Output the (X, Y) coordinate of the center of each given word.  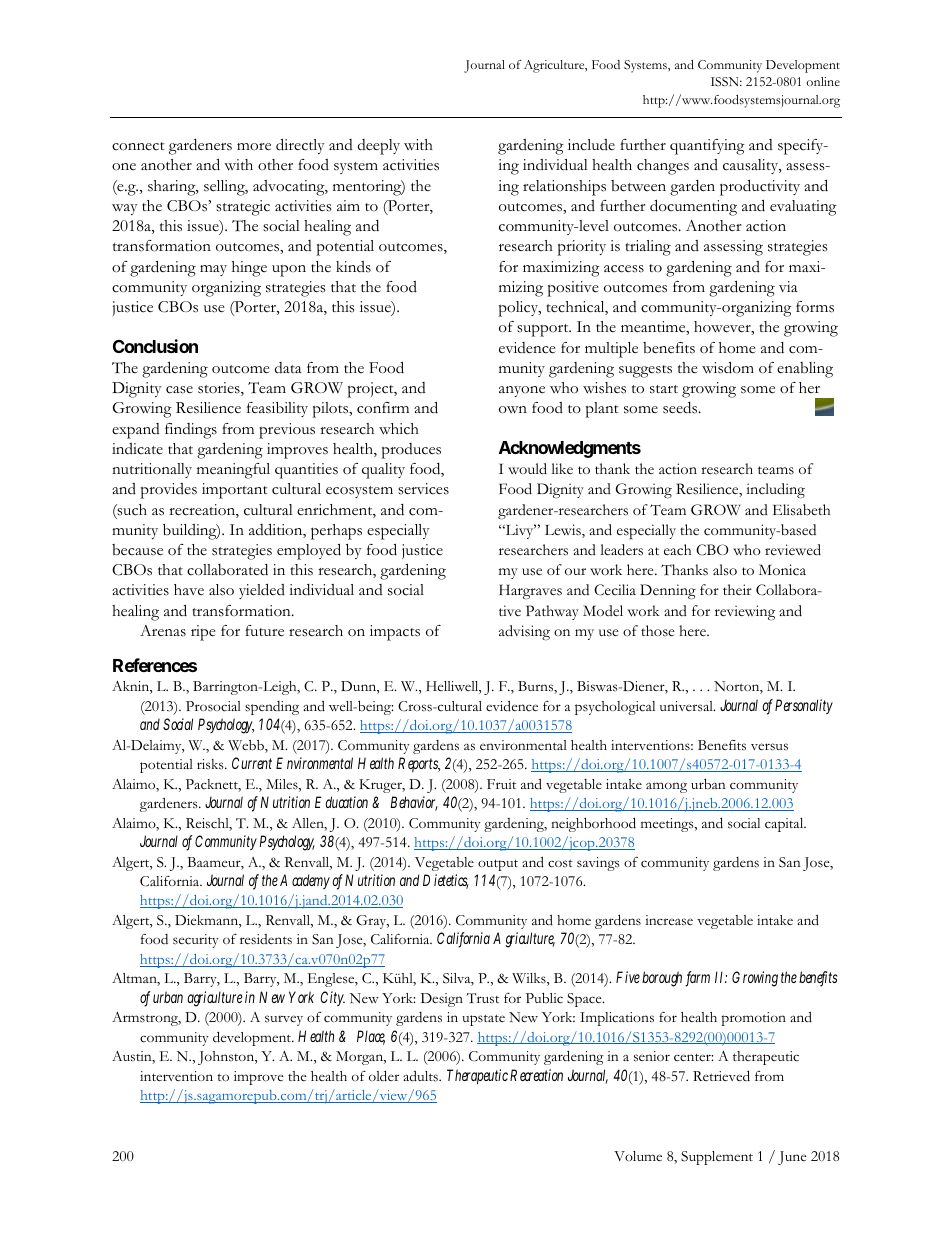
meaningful (233, 471)
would (527, 469)
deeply (379, 147)
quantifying (707, 147)
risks (211, 764)
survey (284, 1020)
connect (138, 146)
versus (769, 747)
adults (421, 1076)
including (775, 491)
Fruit (501, 784)
